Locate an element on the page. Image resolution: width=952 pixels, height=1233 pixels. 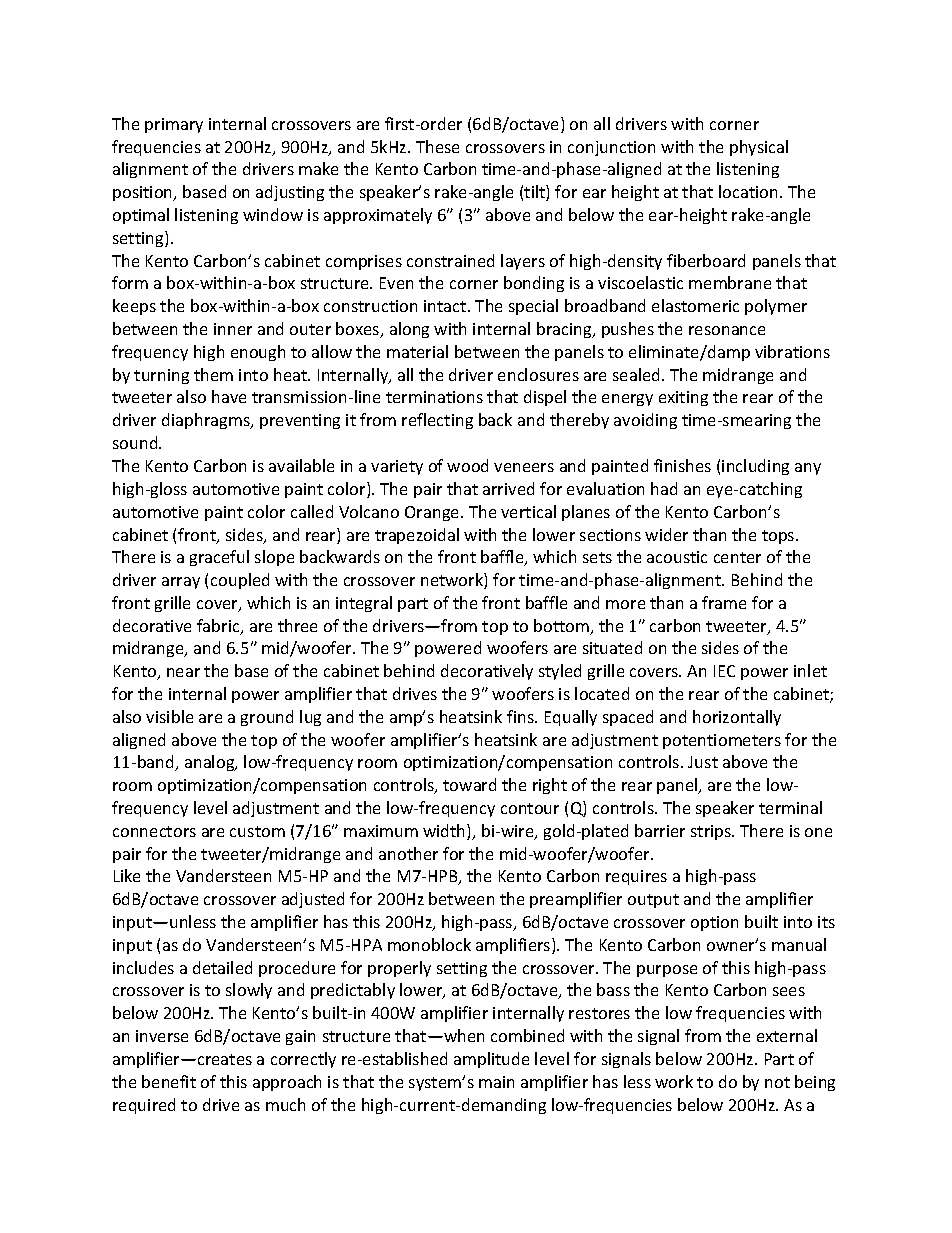
them is located at coordinates (213, 374).
